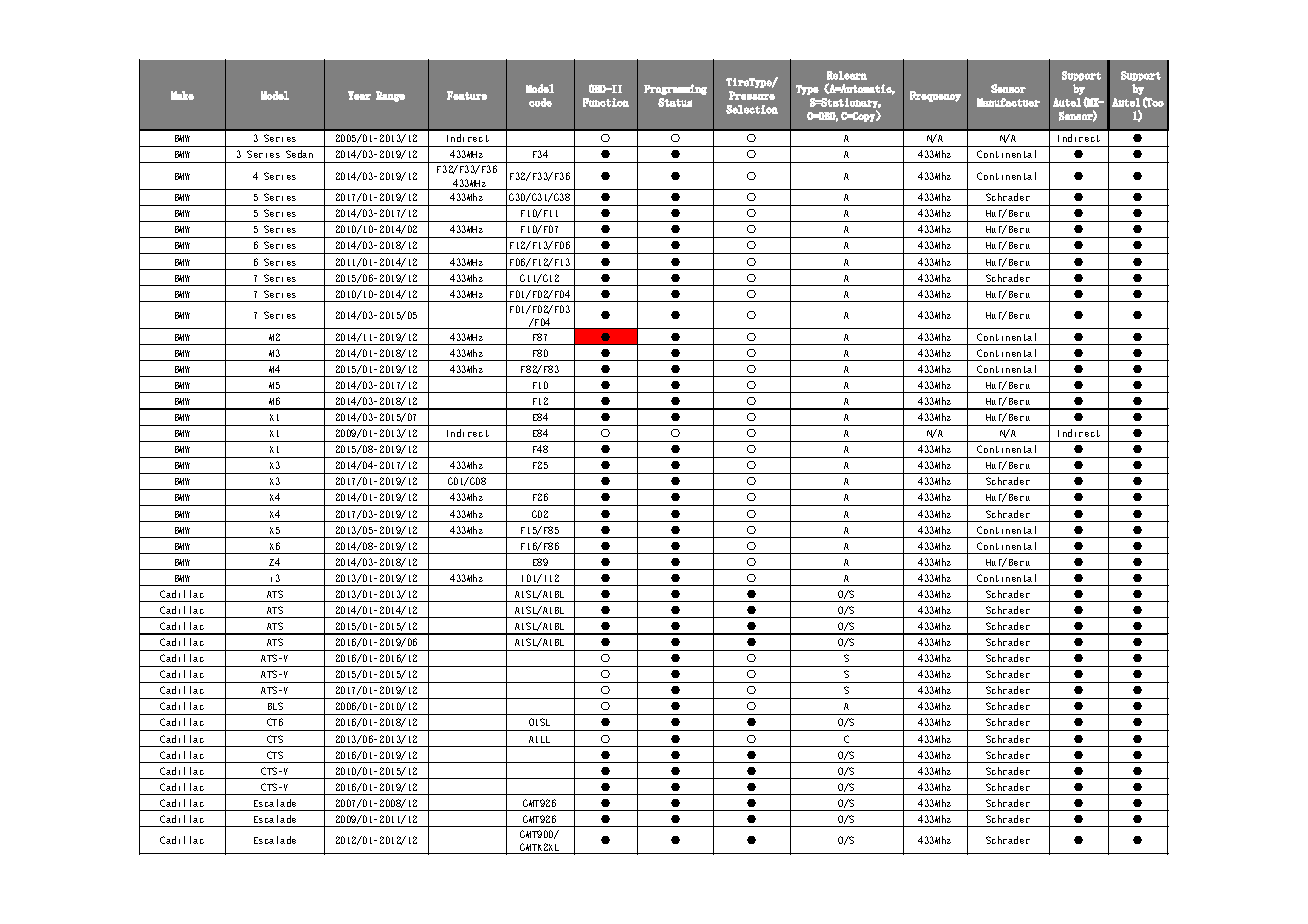 The width and height of the document is (1308, 924). What do you see at coordinates (935, 96) in the document?
I see `Frequency` at bounding box center [935, 96].
